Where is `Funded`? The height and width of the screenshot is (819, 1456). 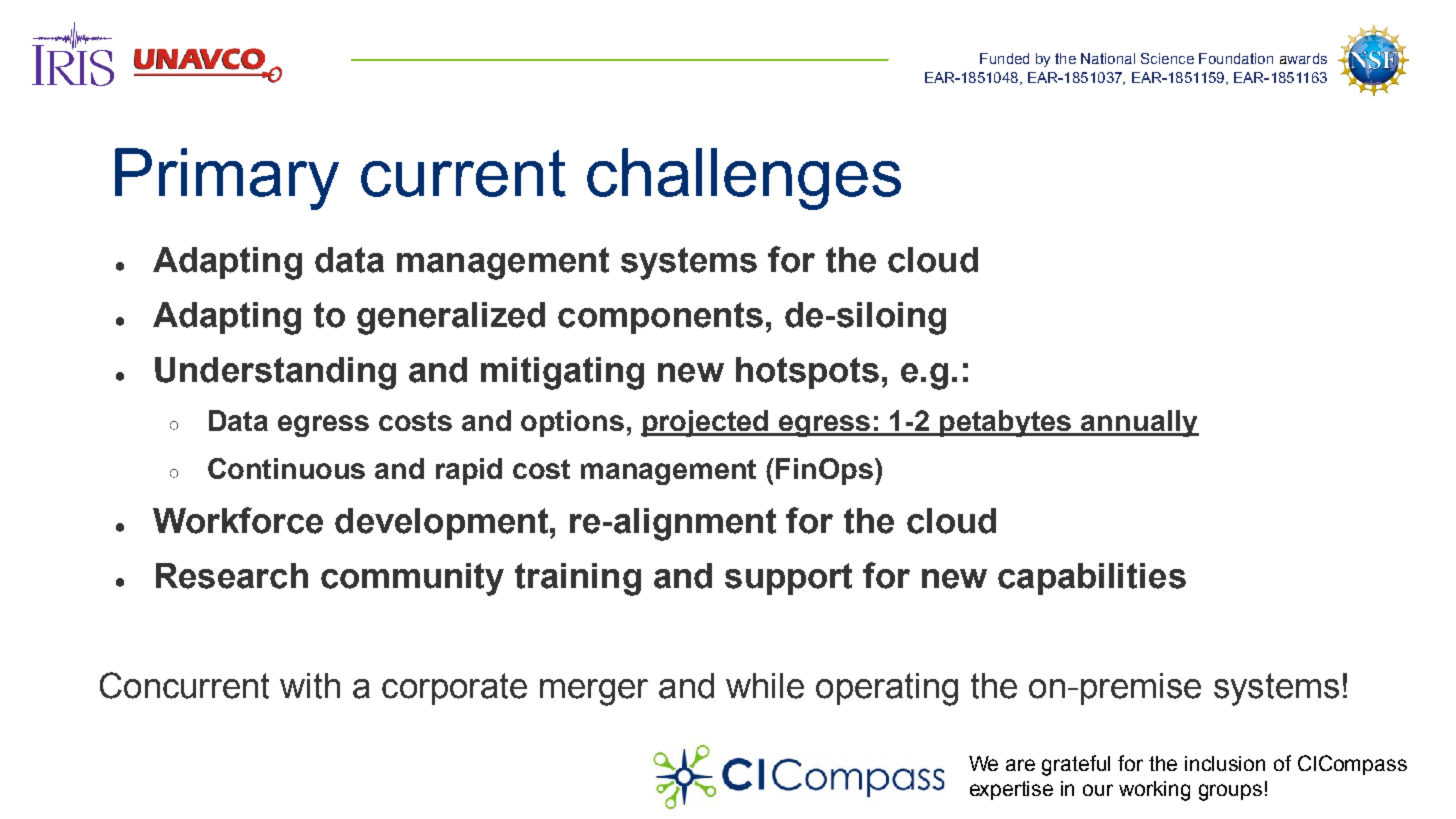 Funded is located at coordinates (1004, 58).
